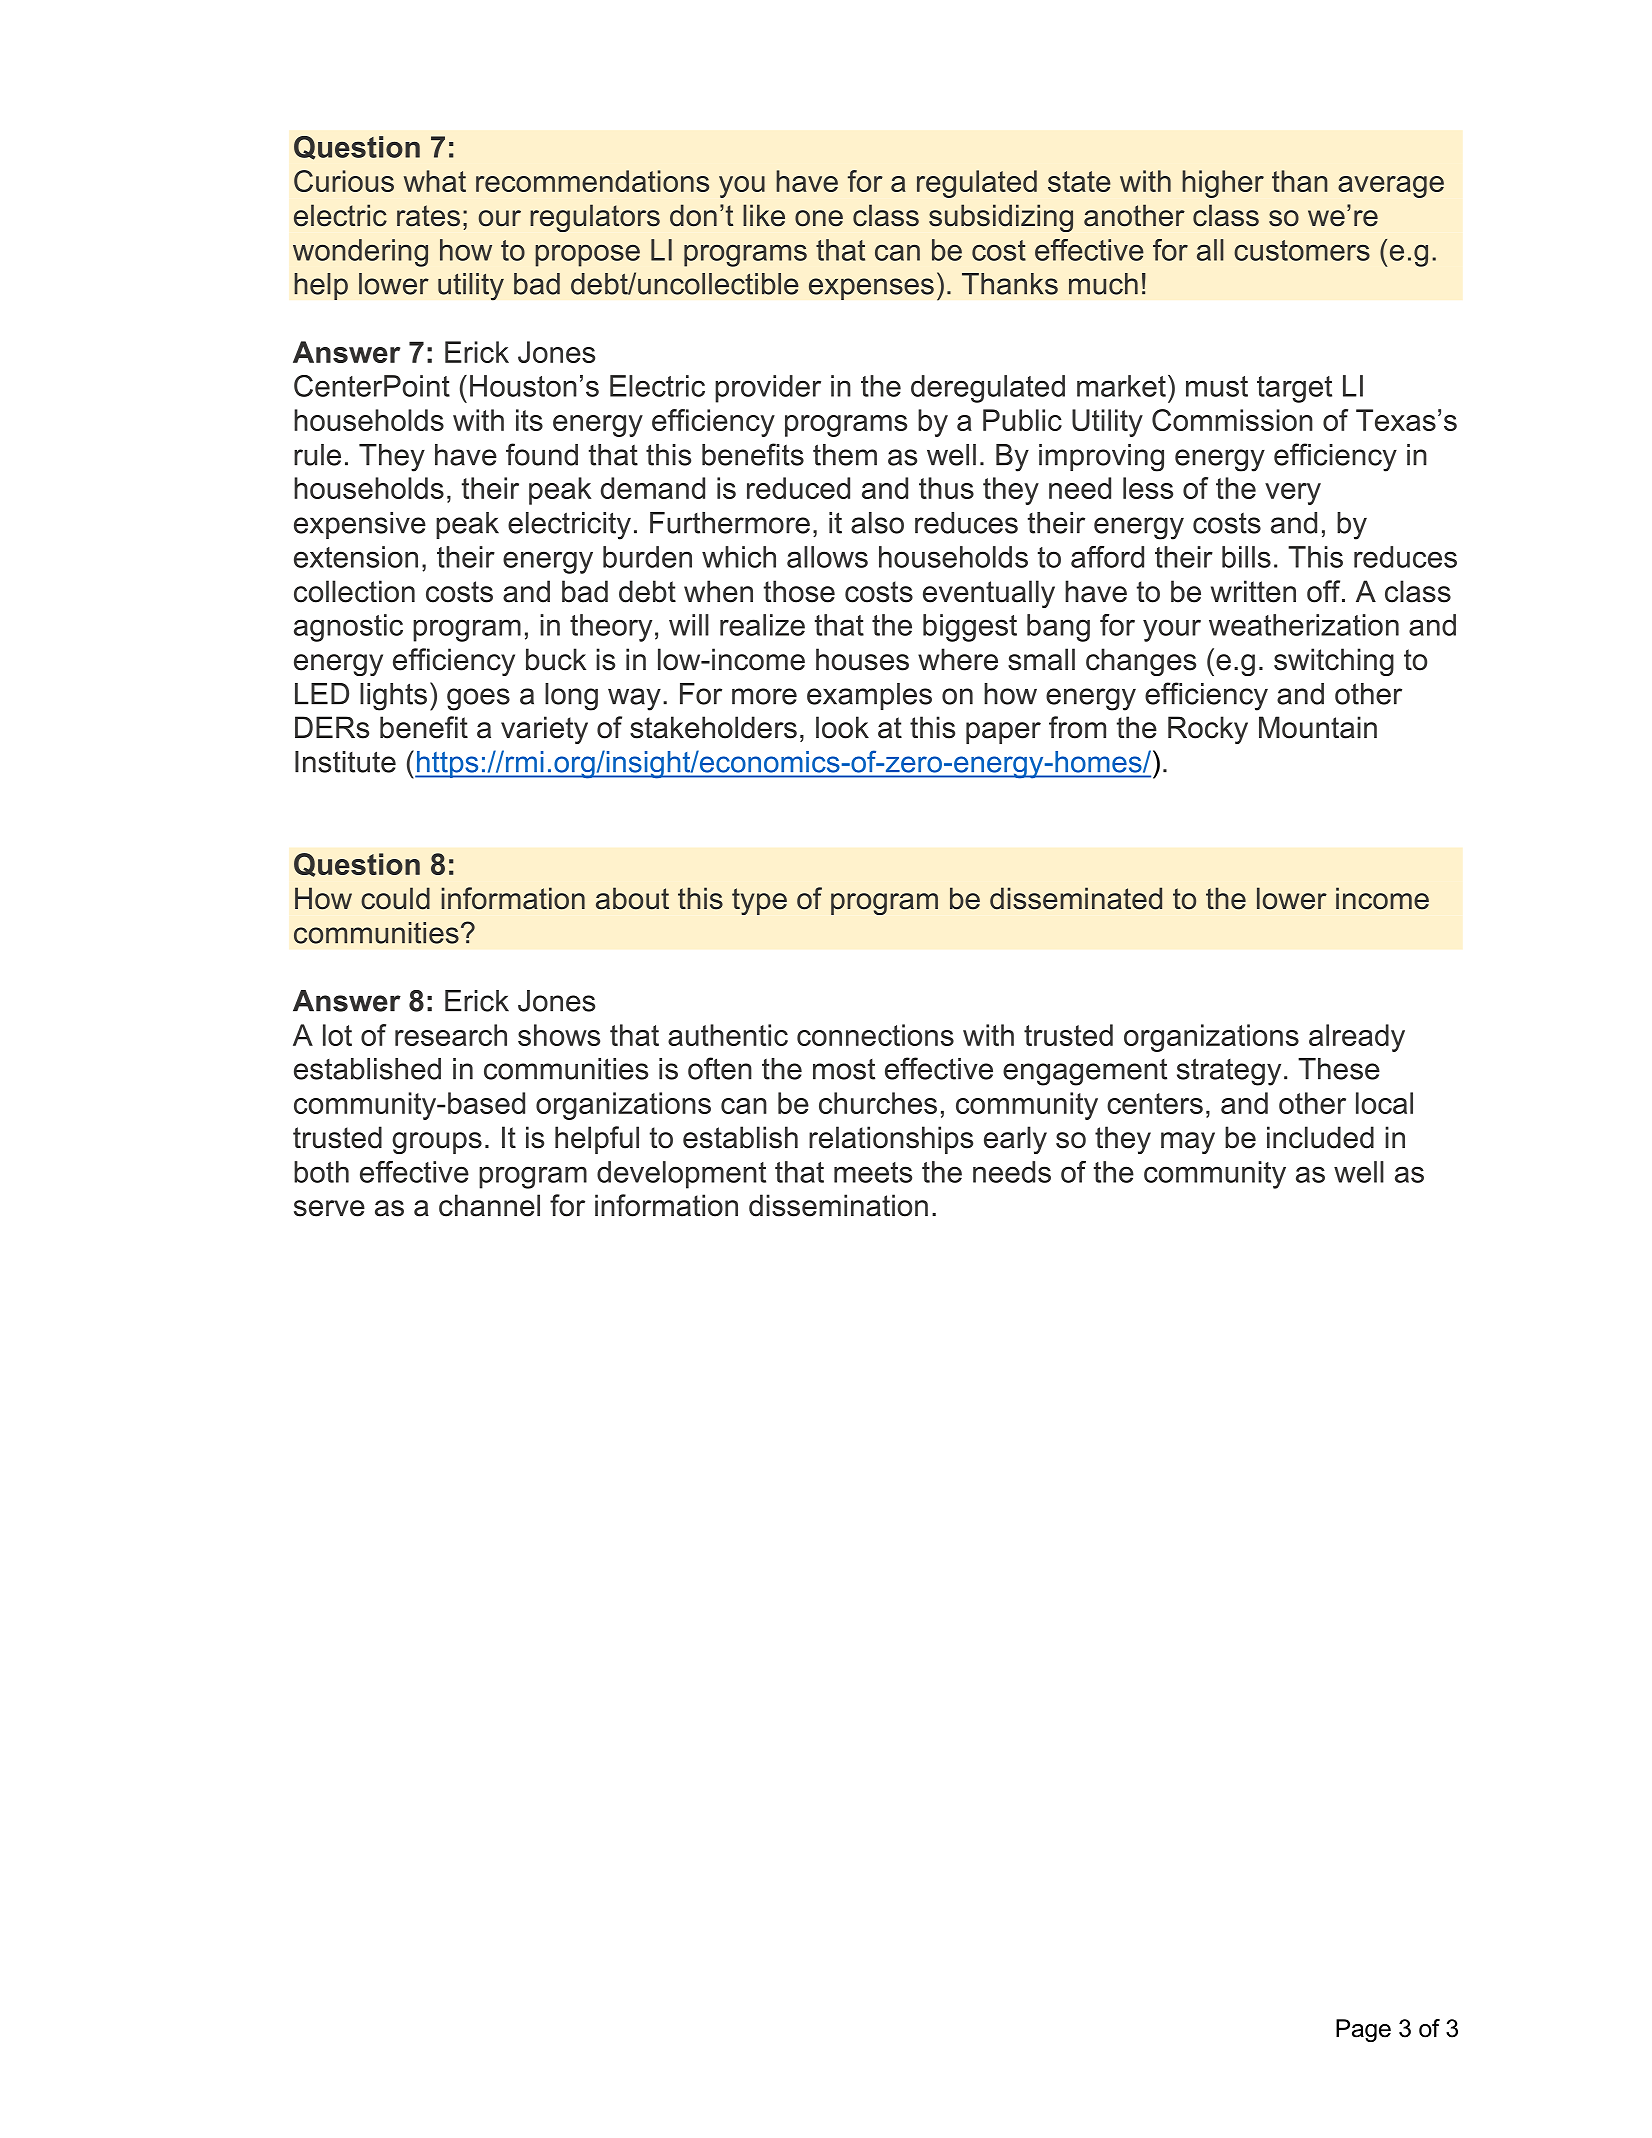 Image resolution: width=1652 pixels, height=2138 pixels. What do you see at coordinates (489, 1205) in the image?
I see `channel` at bounding box center [489, 1205].
